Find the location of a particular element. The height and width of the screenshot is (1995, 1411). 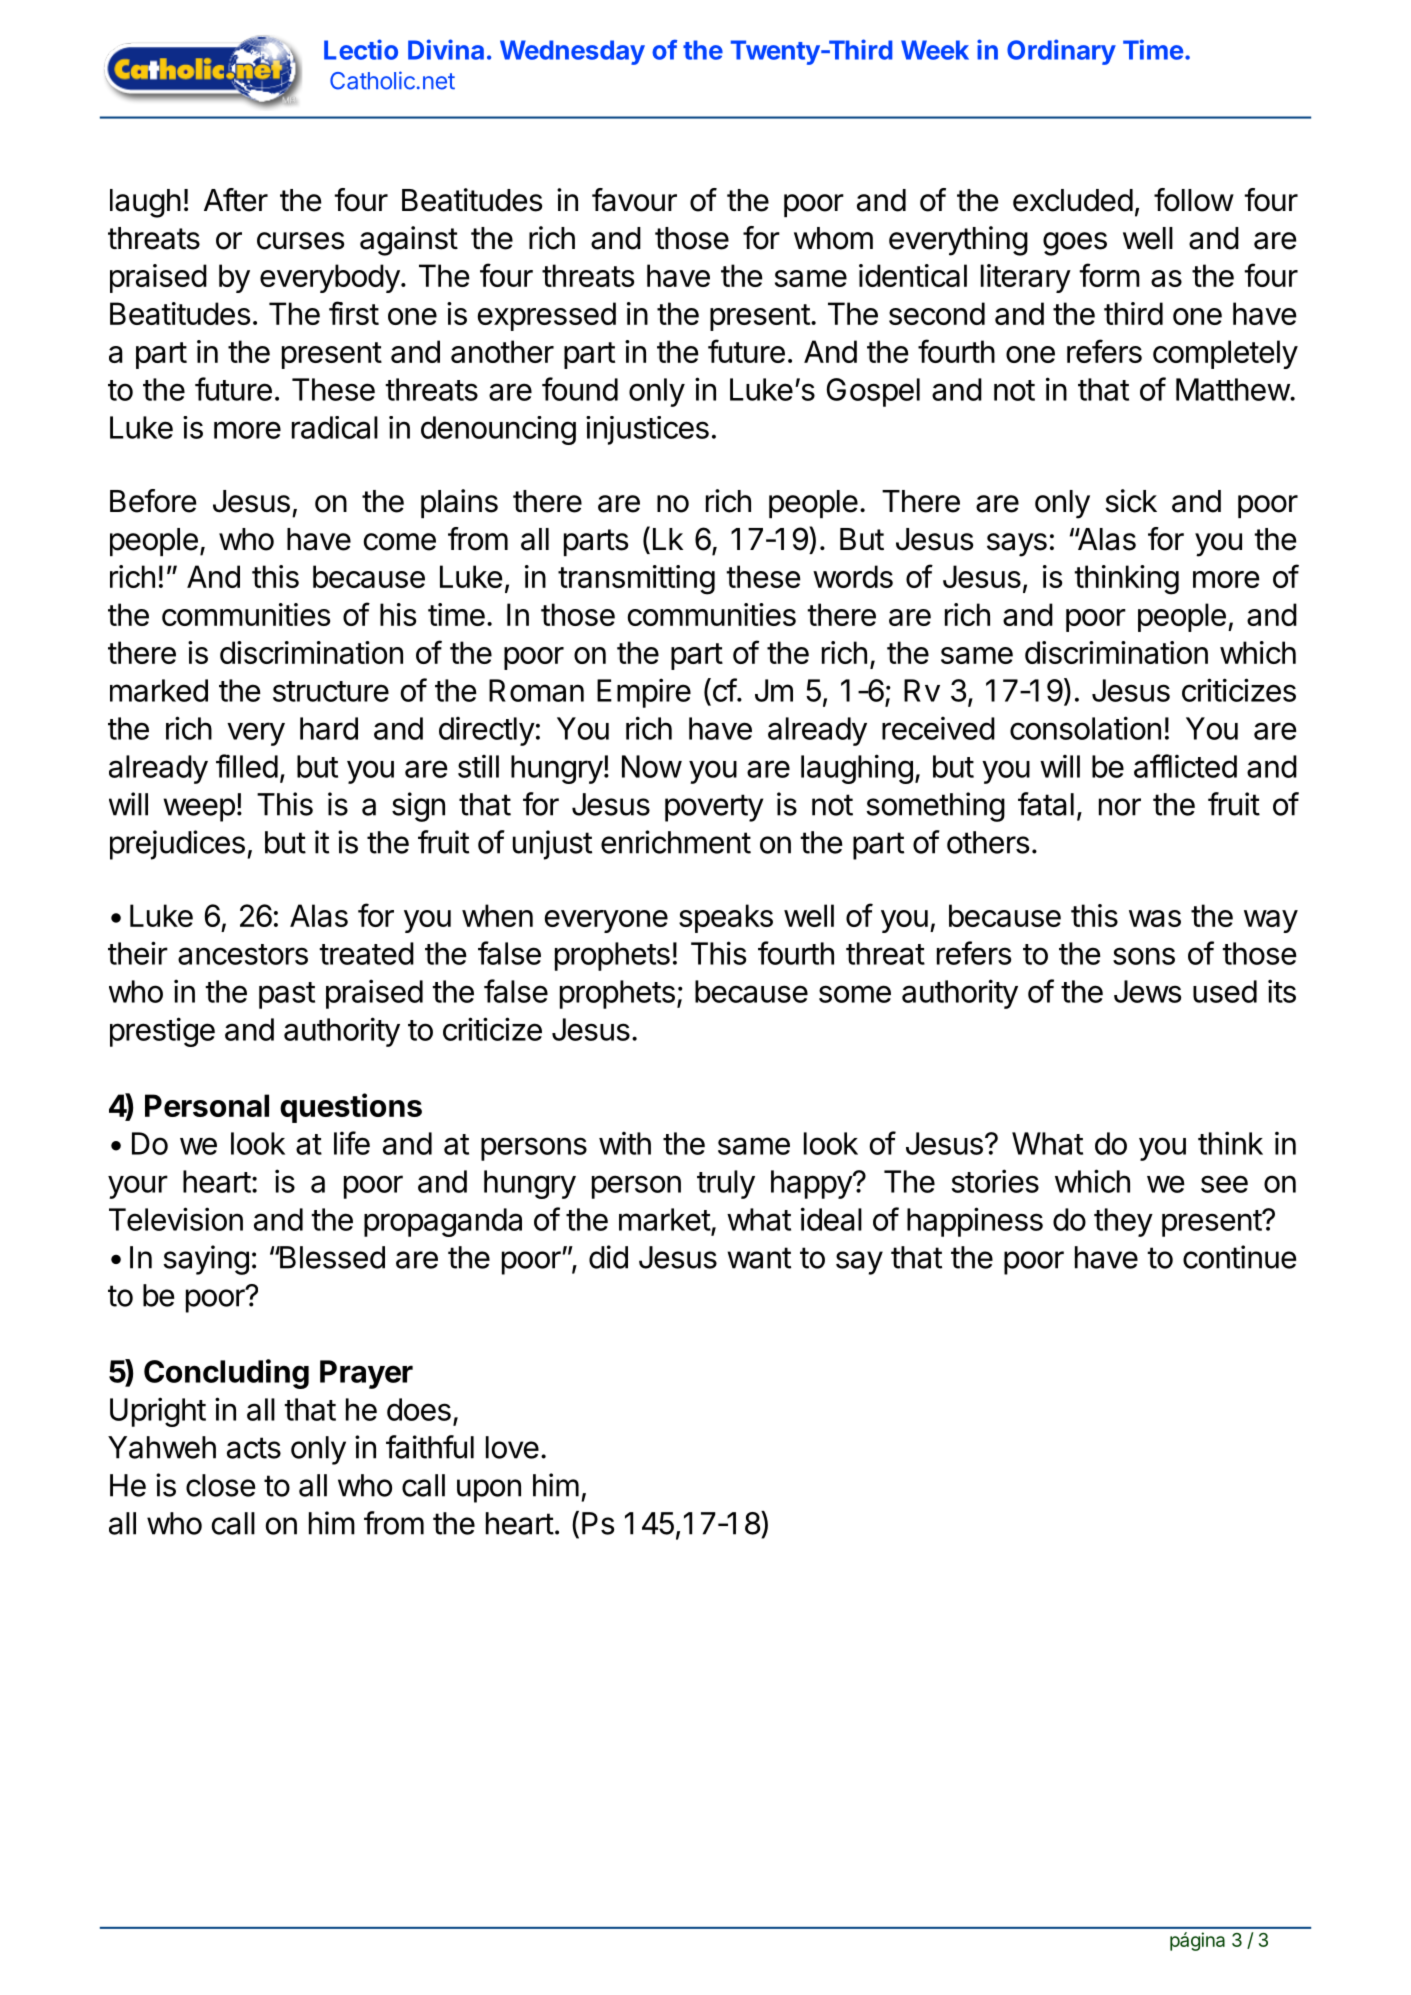

they is located at coordinates (1123, 1222).
